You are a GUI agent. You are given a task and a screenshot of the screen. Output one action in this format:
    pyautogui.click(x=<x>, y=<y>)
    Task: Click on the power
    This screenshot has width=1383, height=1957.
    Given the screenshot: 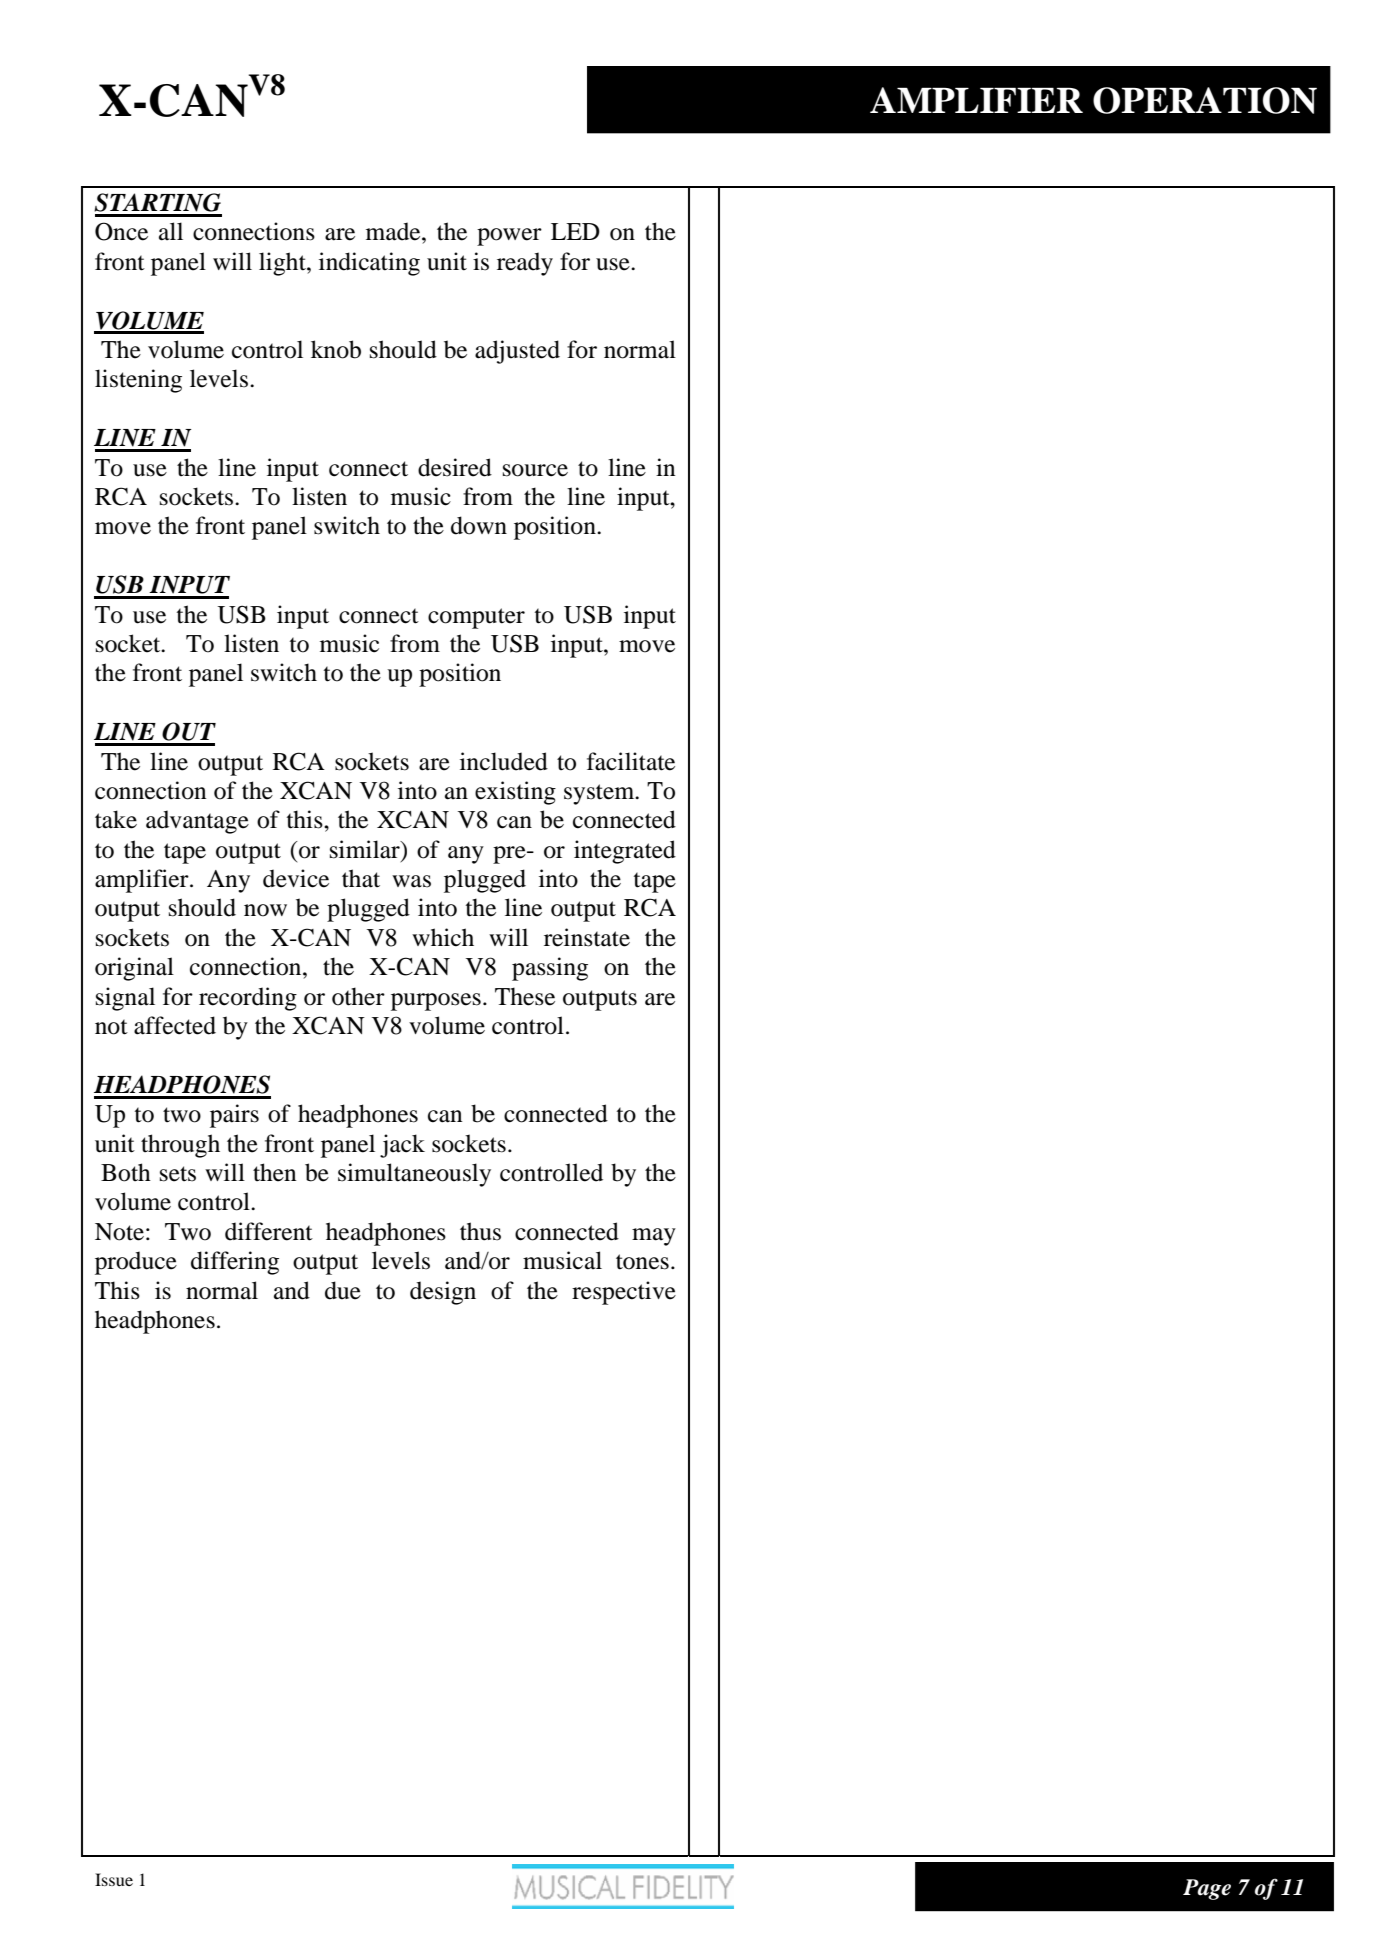 What is the action you would take?
    pyautogui.click(x=509, y=237)
